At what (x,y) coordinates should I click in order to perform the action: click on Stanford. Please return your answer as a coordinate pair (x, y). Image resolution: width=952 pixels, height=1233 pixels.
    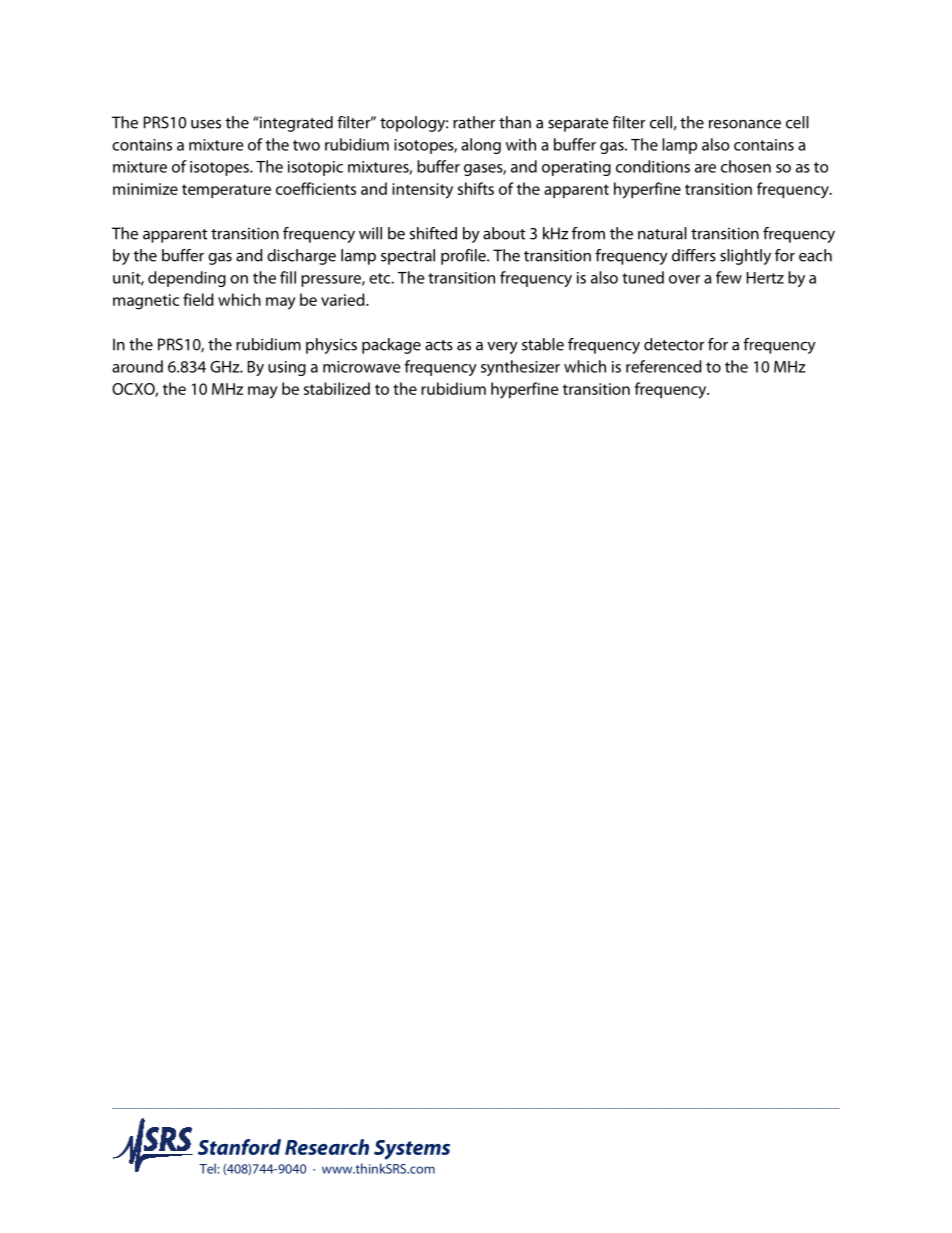
    Looking at the image, I should click on (239, 1147).
